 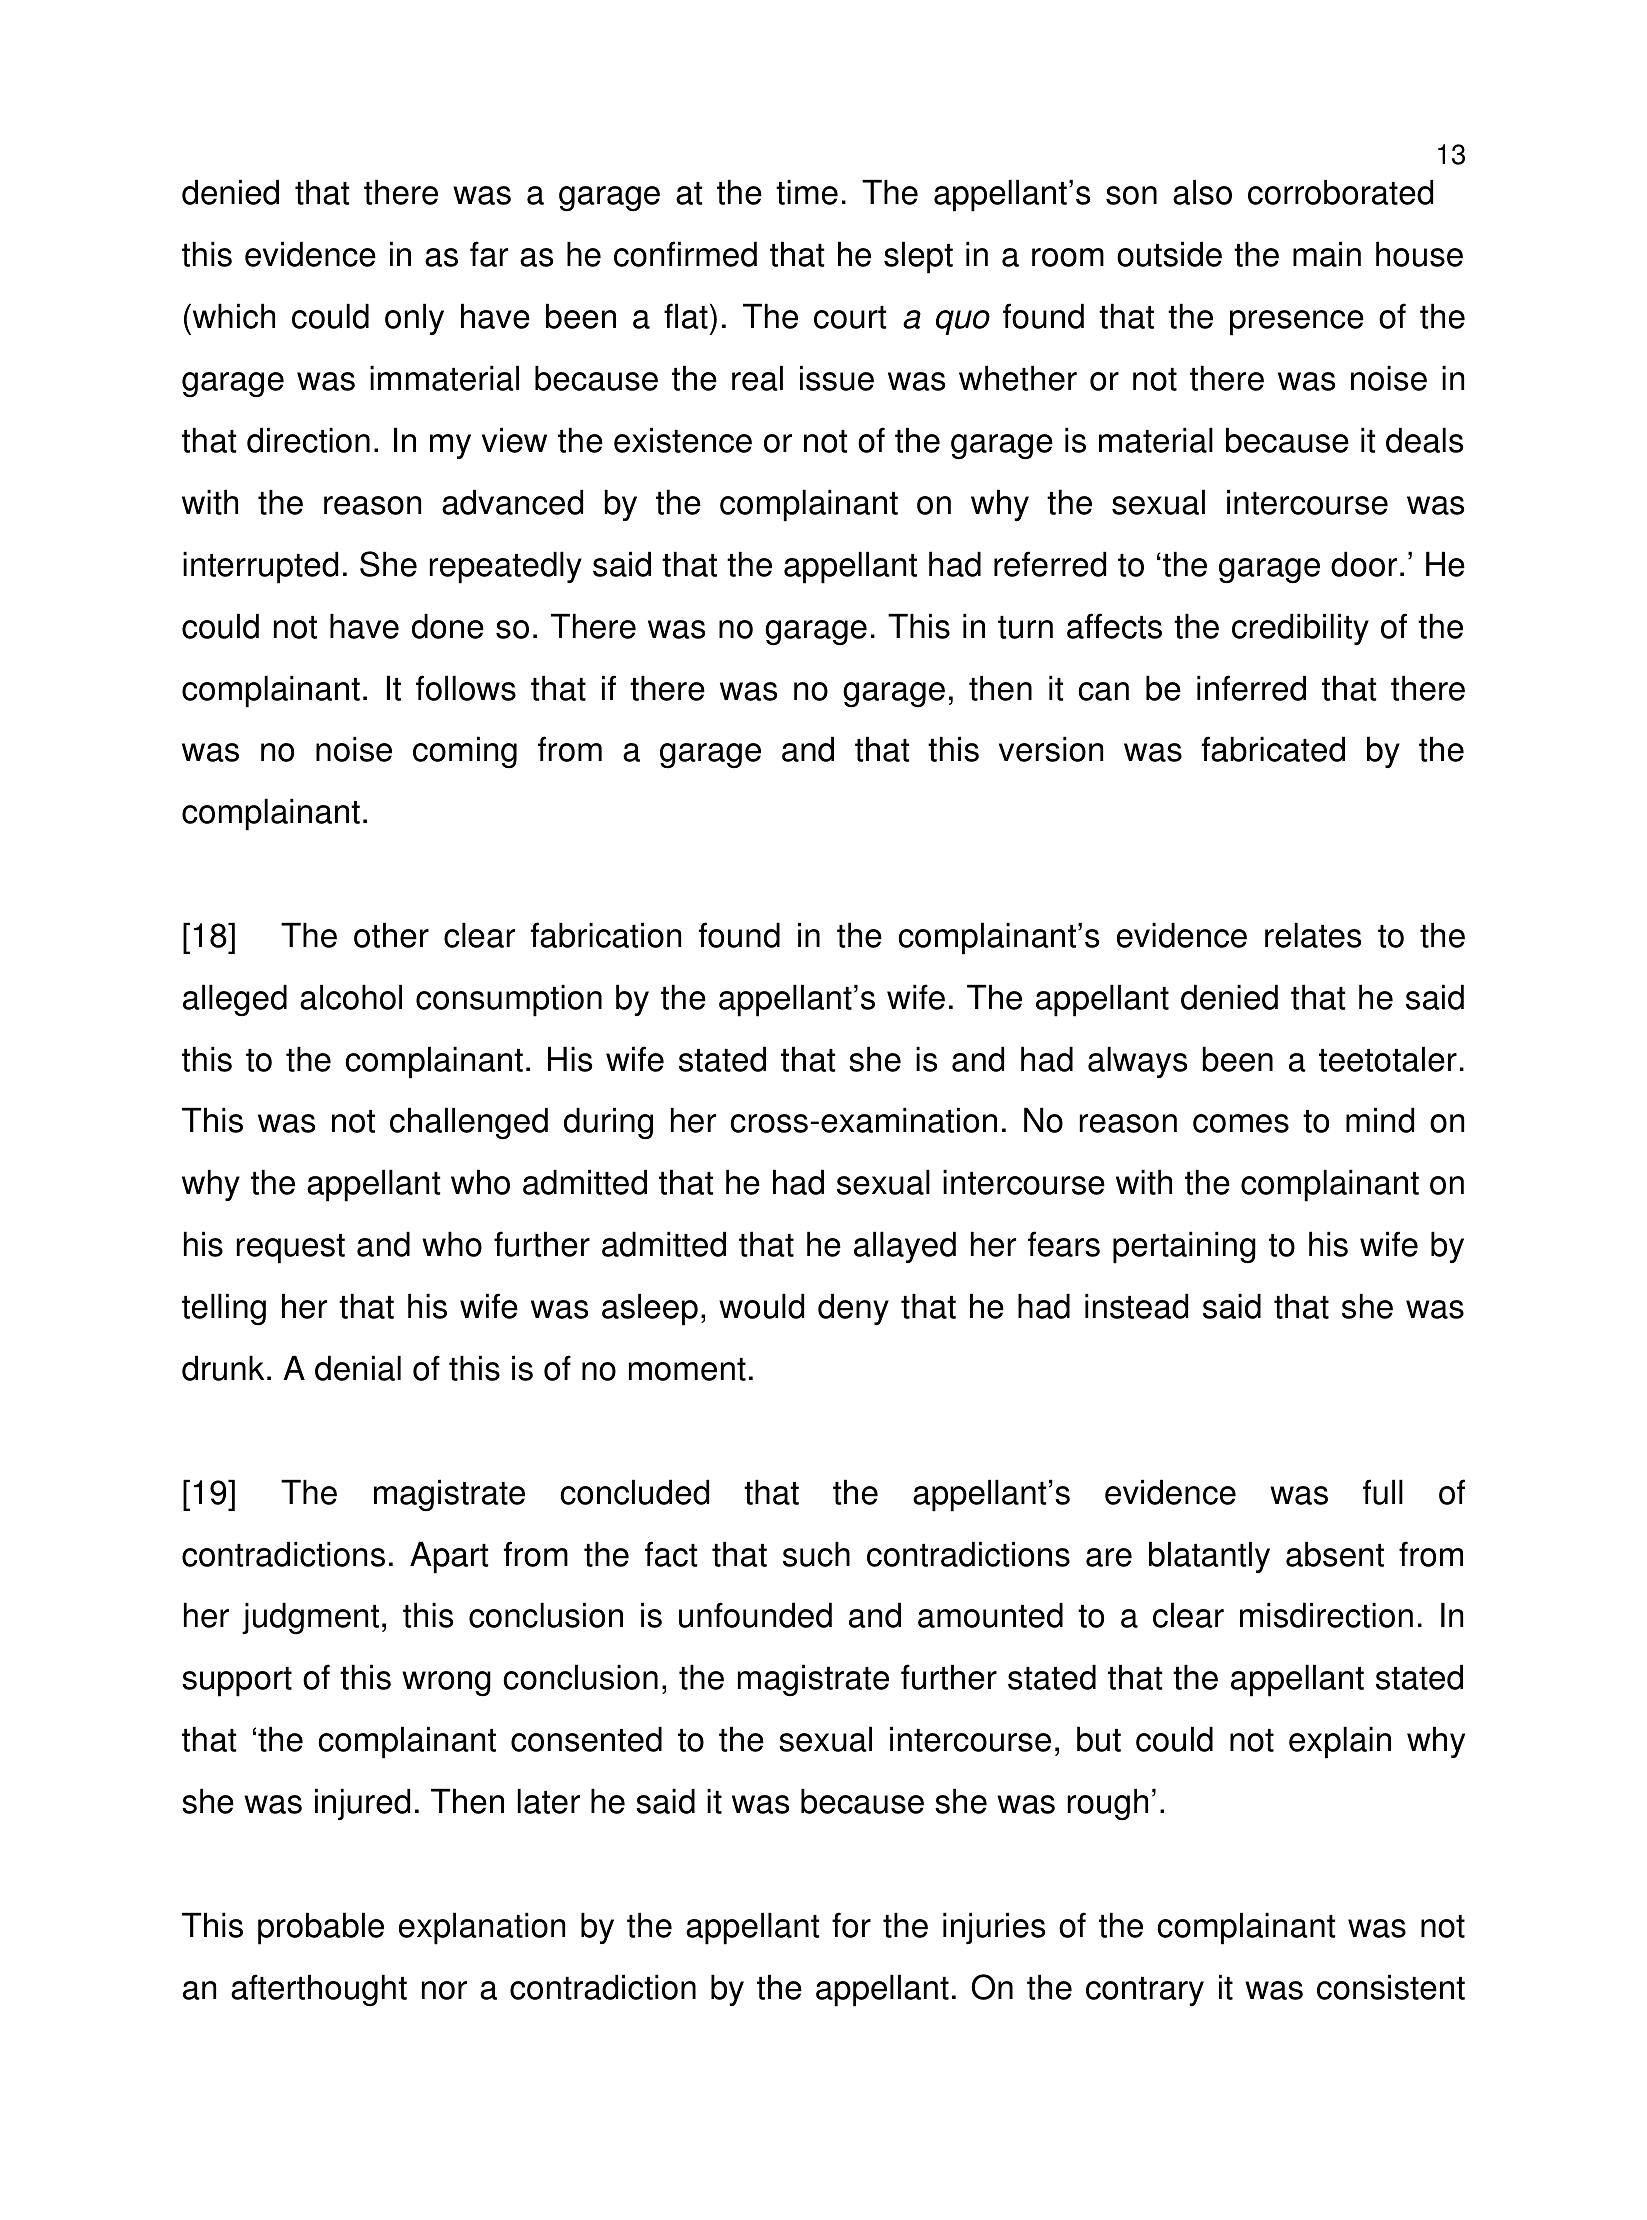 What do you see at coordinates (853, 1309) in the page?
I see `deny` at bounding box center [853, 1309].
